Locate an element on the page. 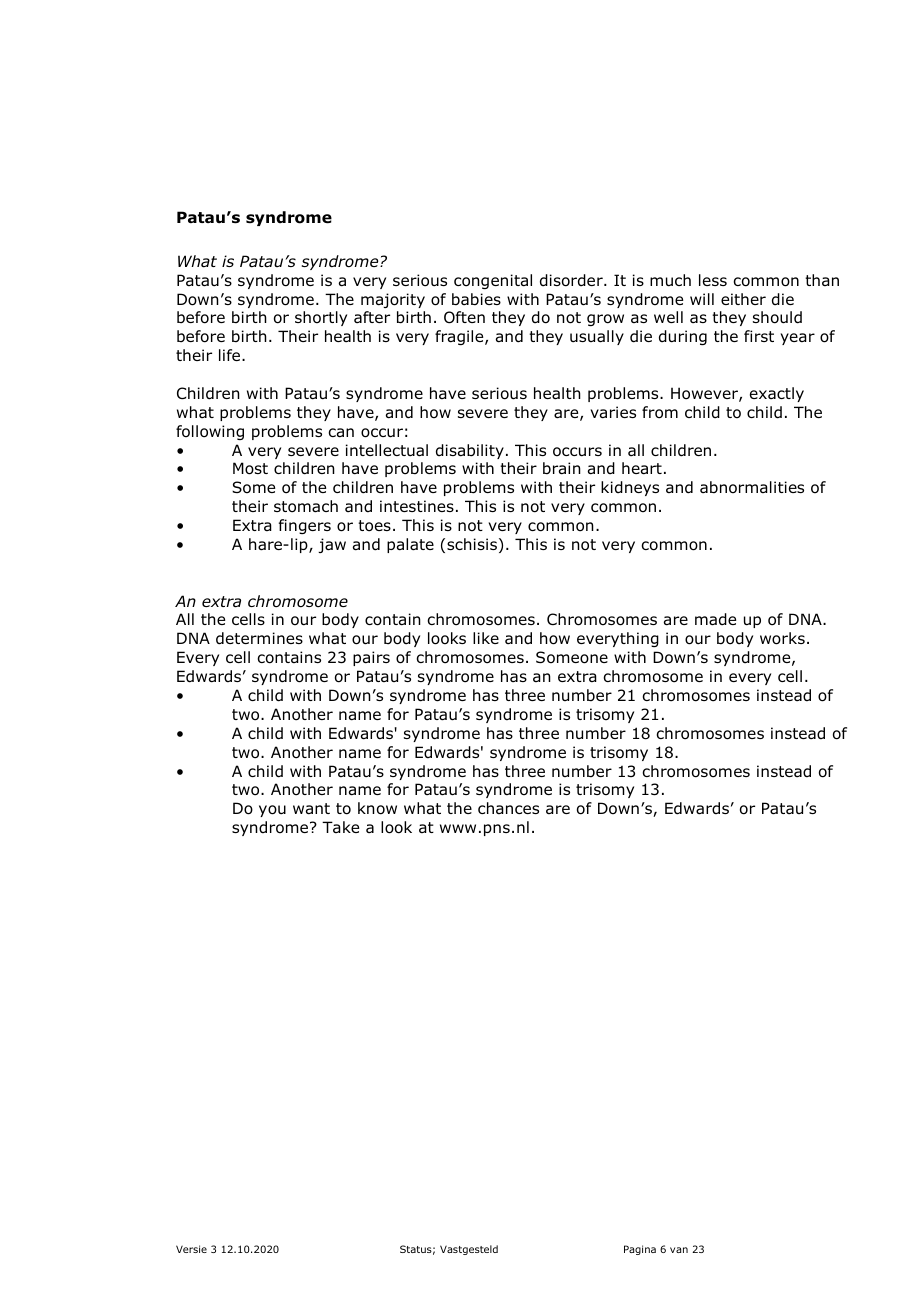 The image size is (924, 1308). chances is located at coordinates (508, 808).
